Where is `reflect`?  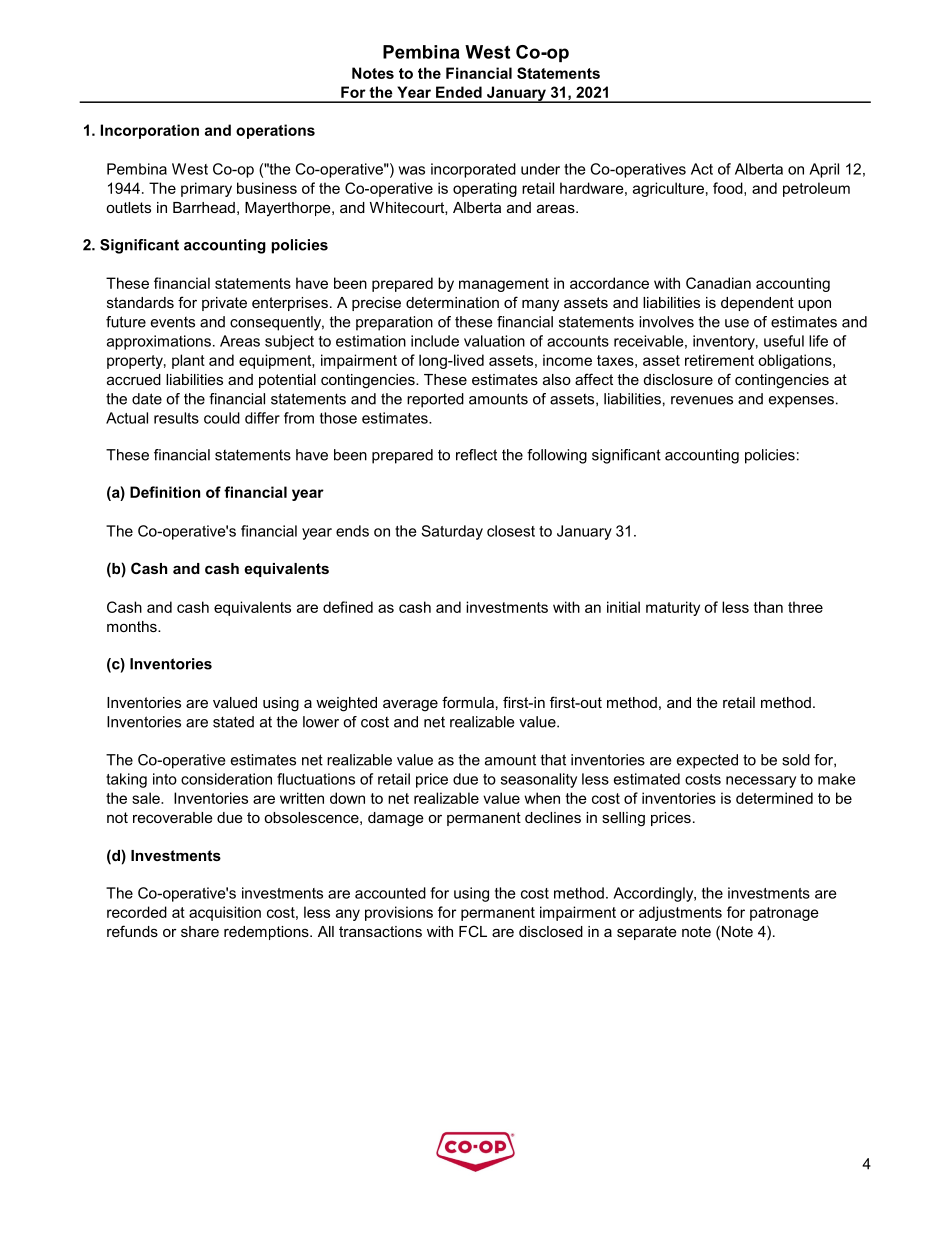
reflect is located at coordinates (476, 455).
